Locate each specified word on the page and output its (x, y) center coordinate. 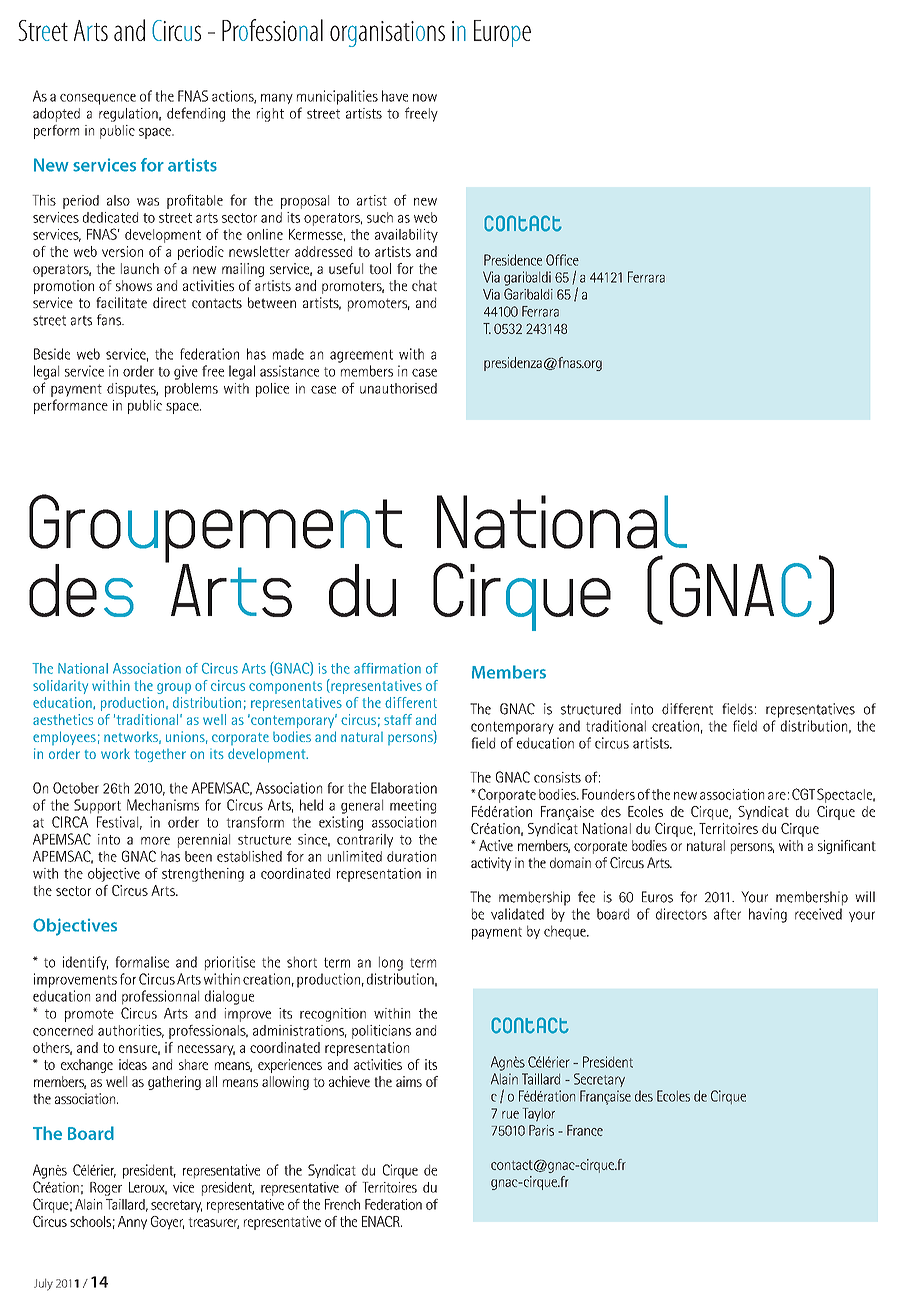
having (768, 915)
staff (398, 719)
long (391, 963)
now (425, 98)
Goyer (167, 1223)
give (186, 372)
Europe (502, 33)
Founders (608, 794)
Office (562, 260)
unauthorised (398, 388)
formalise (142, 962)
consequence (98, 99)
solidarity (60, 687)
